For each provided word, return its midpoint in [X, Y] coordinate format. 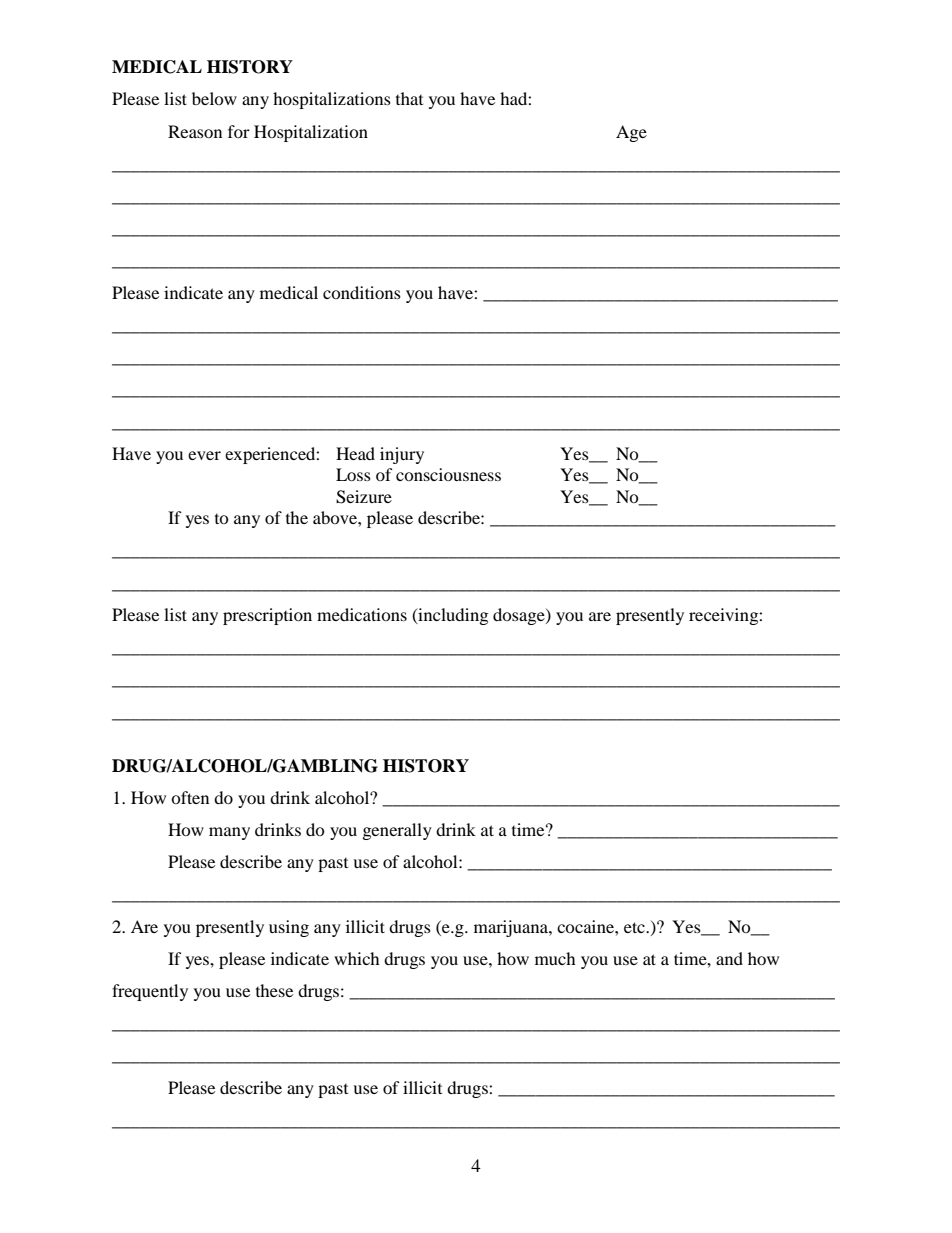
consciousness [448, 474]
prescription [267, 616]
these [274, 990]
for [239, 131]
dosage [520, 616]
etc [635, 927]
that [409, 98]
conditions [362, 292]
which [357, 958]
